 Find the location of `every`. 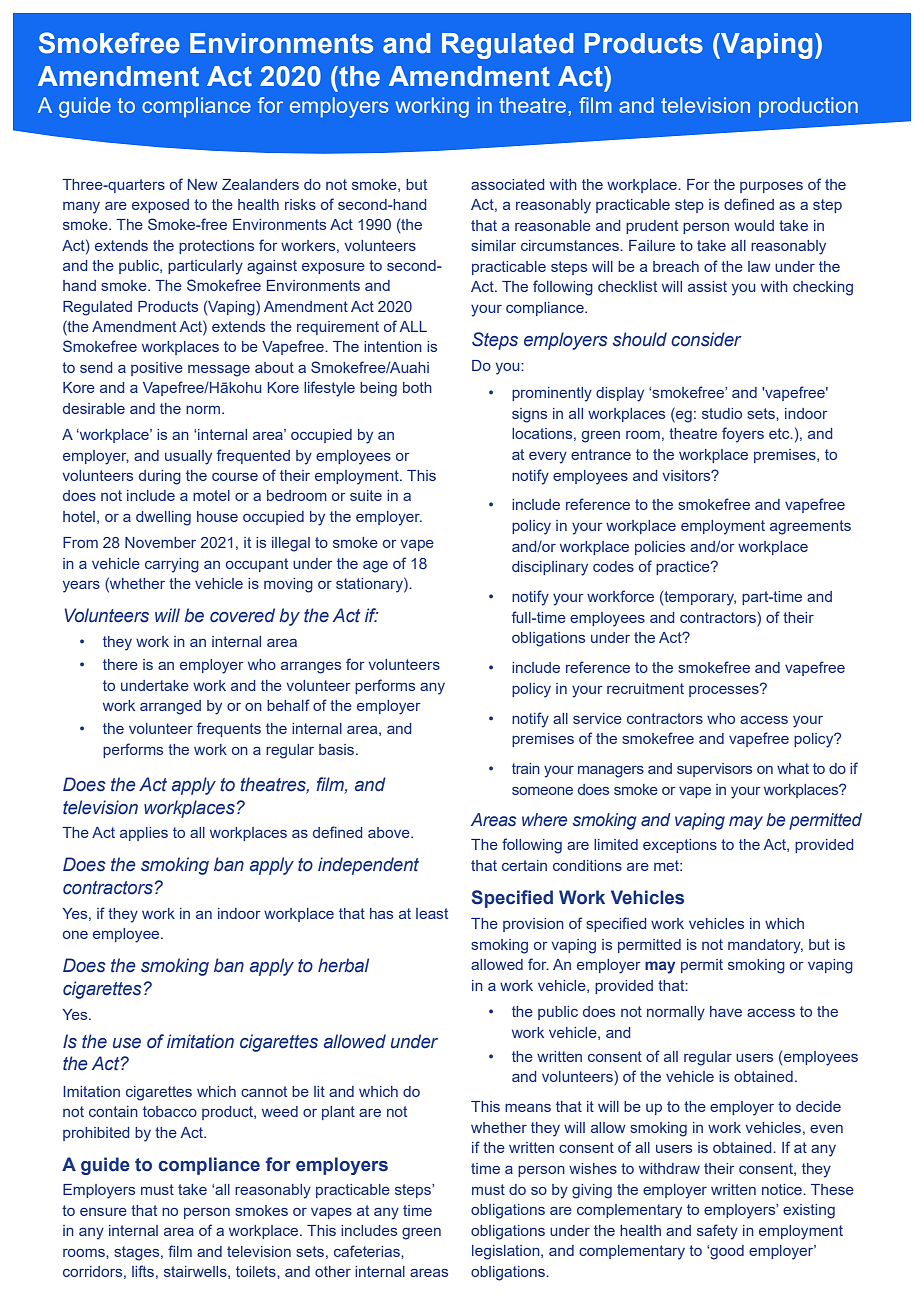

every is located at coordinates (548, 458).
